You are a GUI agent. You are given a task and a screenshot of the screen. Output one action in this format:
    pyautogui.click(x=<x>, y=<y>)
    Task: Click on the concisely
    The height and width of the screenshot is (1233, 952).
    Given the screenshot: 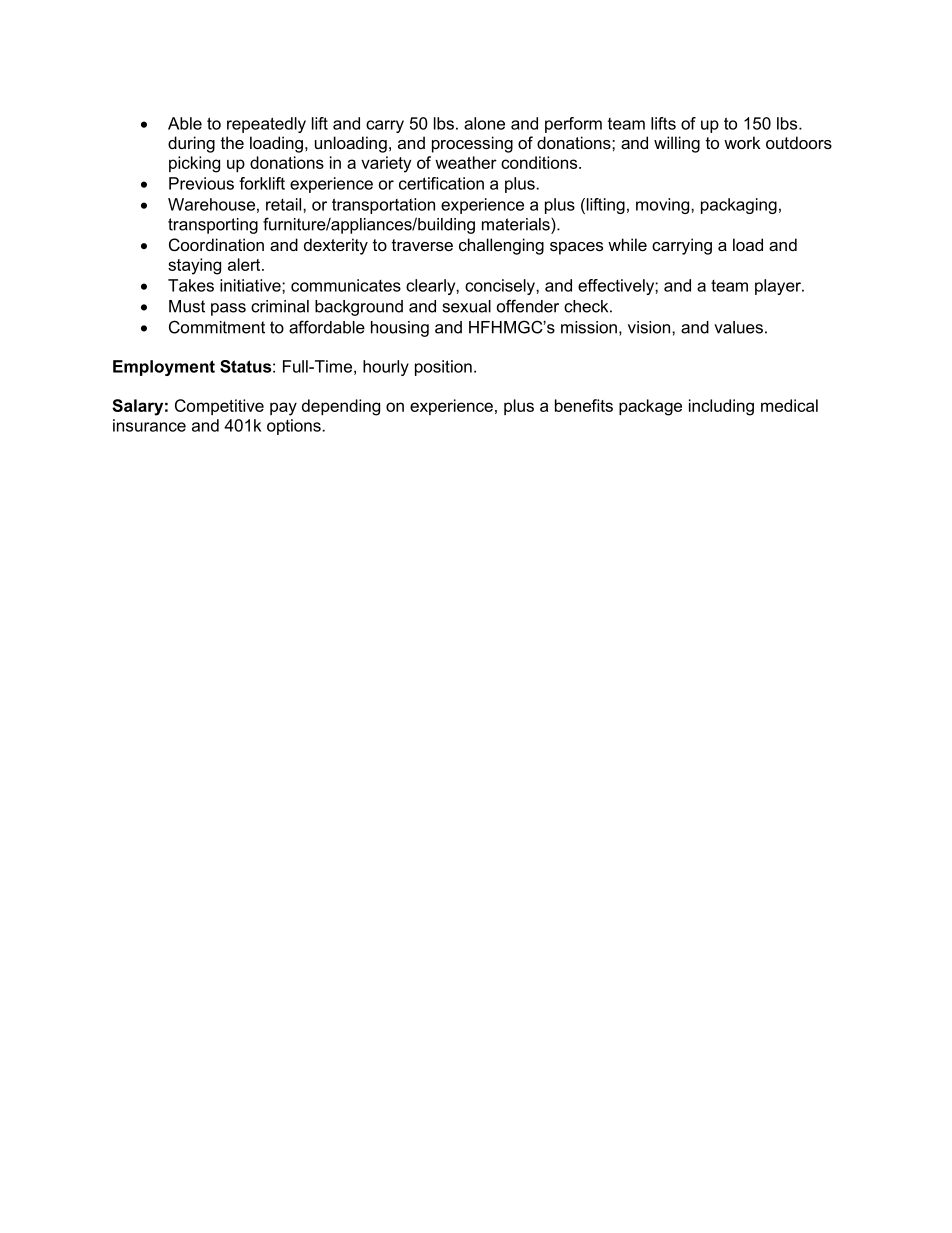 What is the action you would take?
    pyautogui.click(x=501, y=287)
